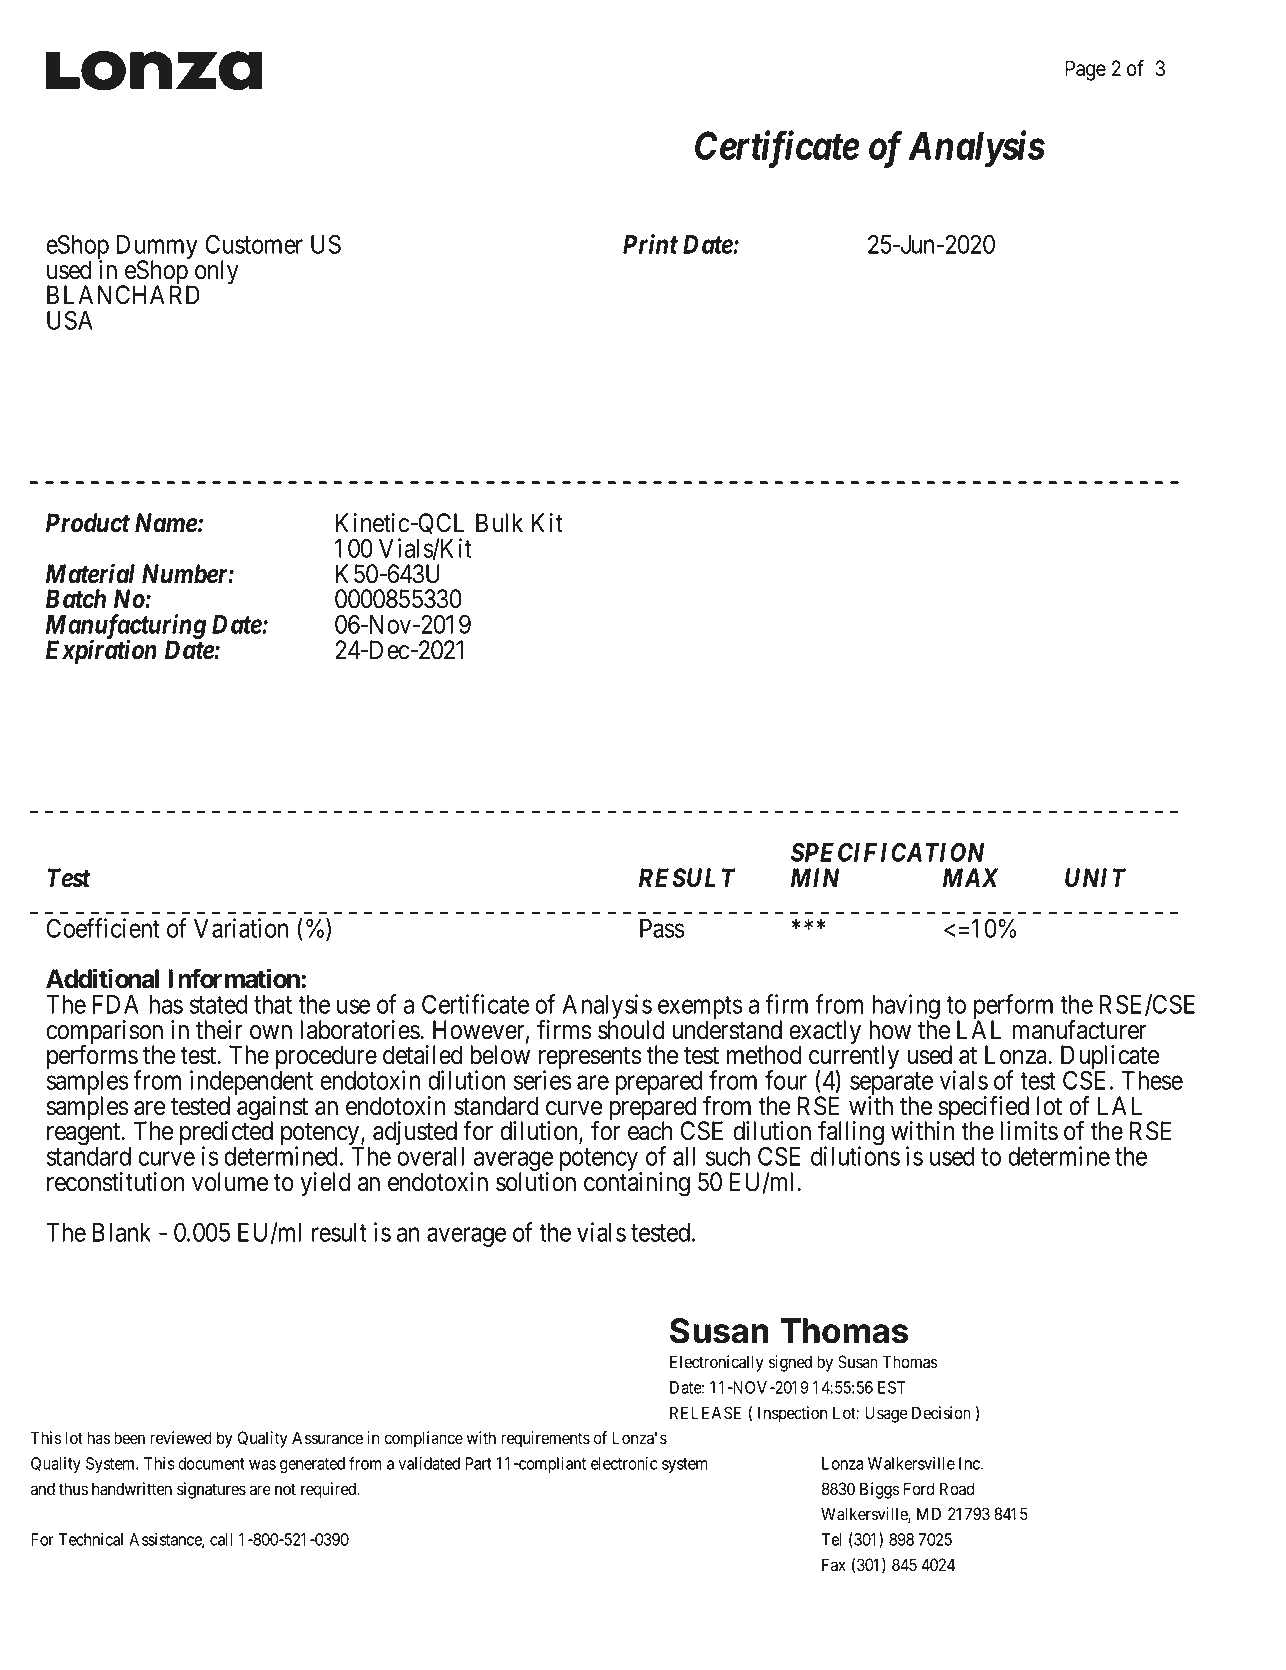  I want to click on Pass, so click(662, 928).
